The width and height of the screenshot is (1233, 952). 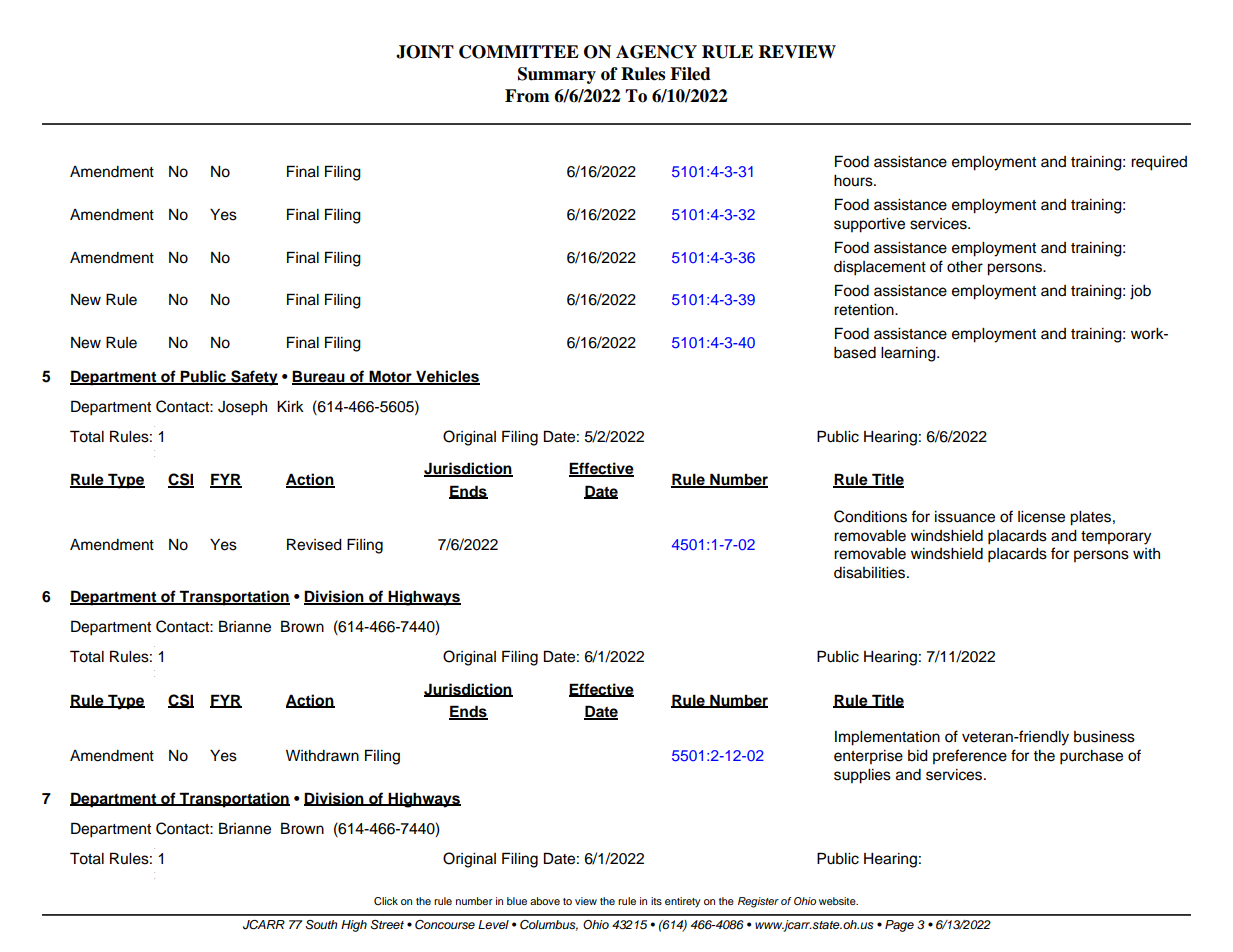 What do you see at coordinates (683, 902) in the screenshot?
I see `entirety` at bounding box center [683, 902].
